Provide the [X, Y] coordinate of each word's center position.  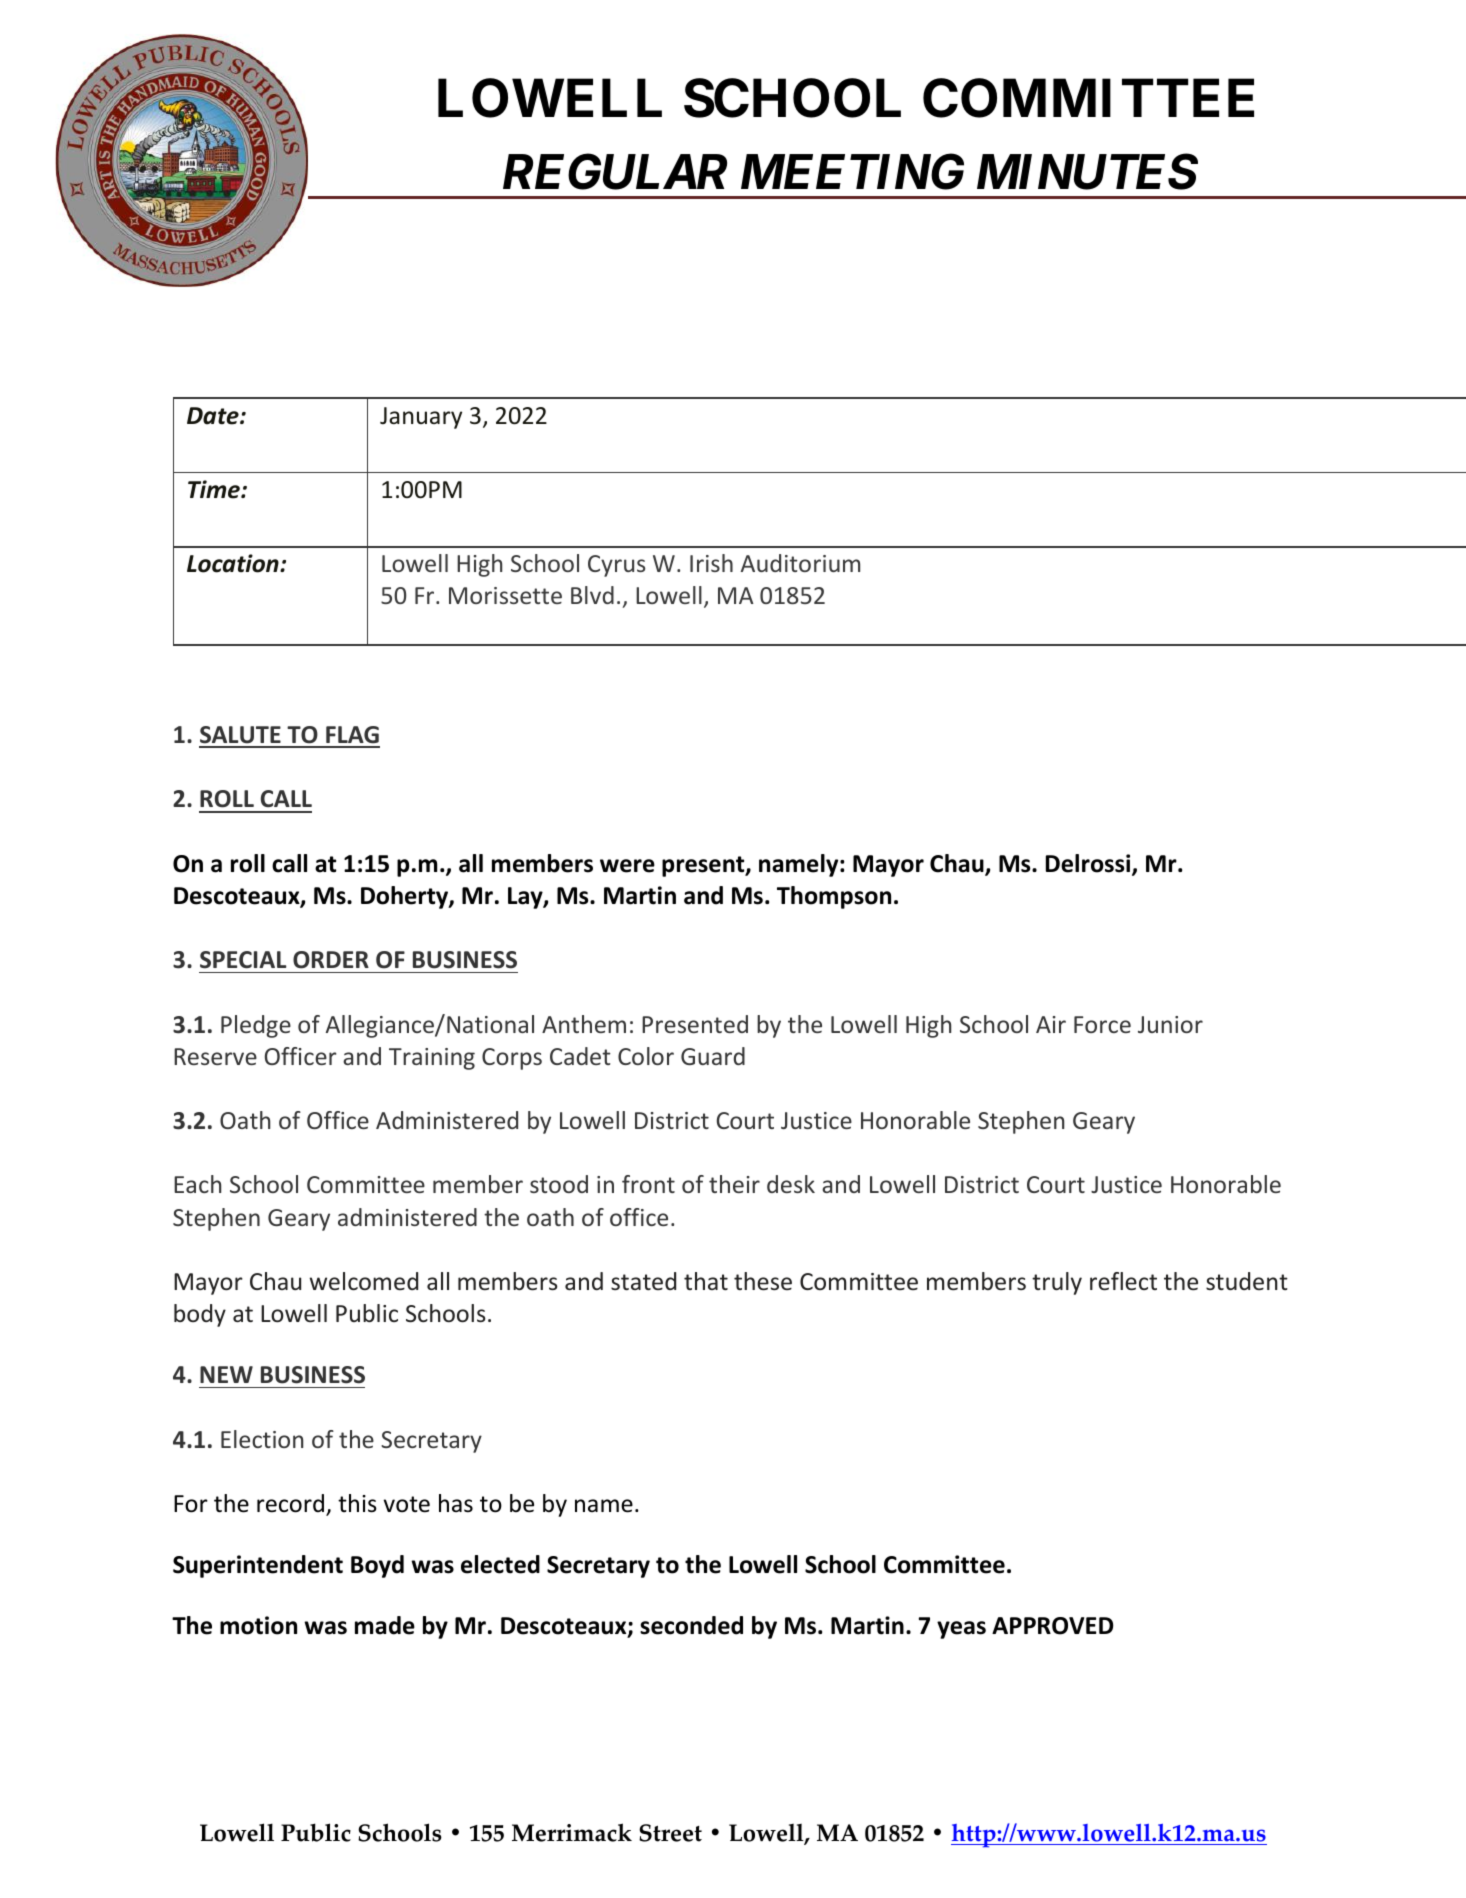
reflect [1123, 1281]
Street [670, 1833]
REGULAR [615, 172]
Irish [711, 563]
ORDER [331, 960]
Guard [713, 1056]
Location [234, 563]
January [421, 418]
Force [1102, 1024]
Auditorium [800, 563]
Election [262, 1439]
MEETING [852, 172]
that [706, 1281]
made [385, 1625]
